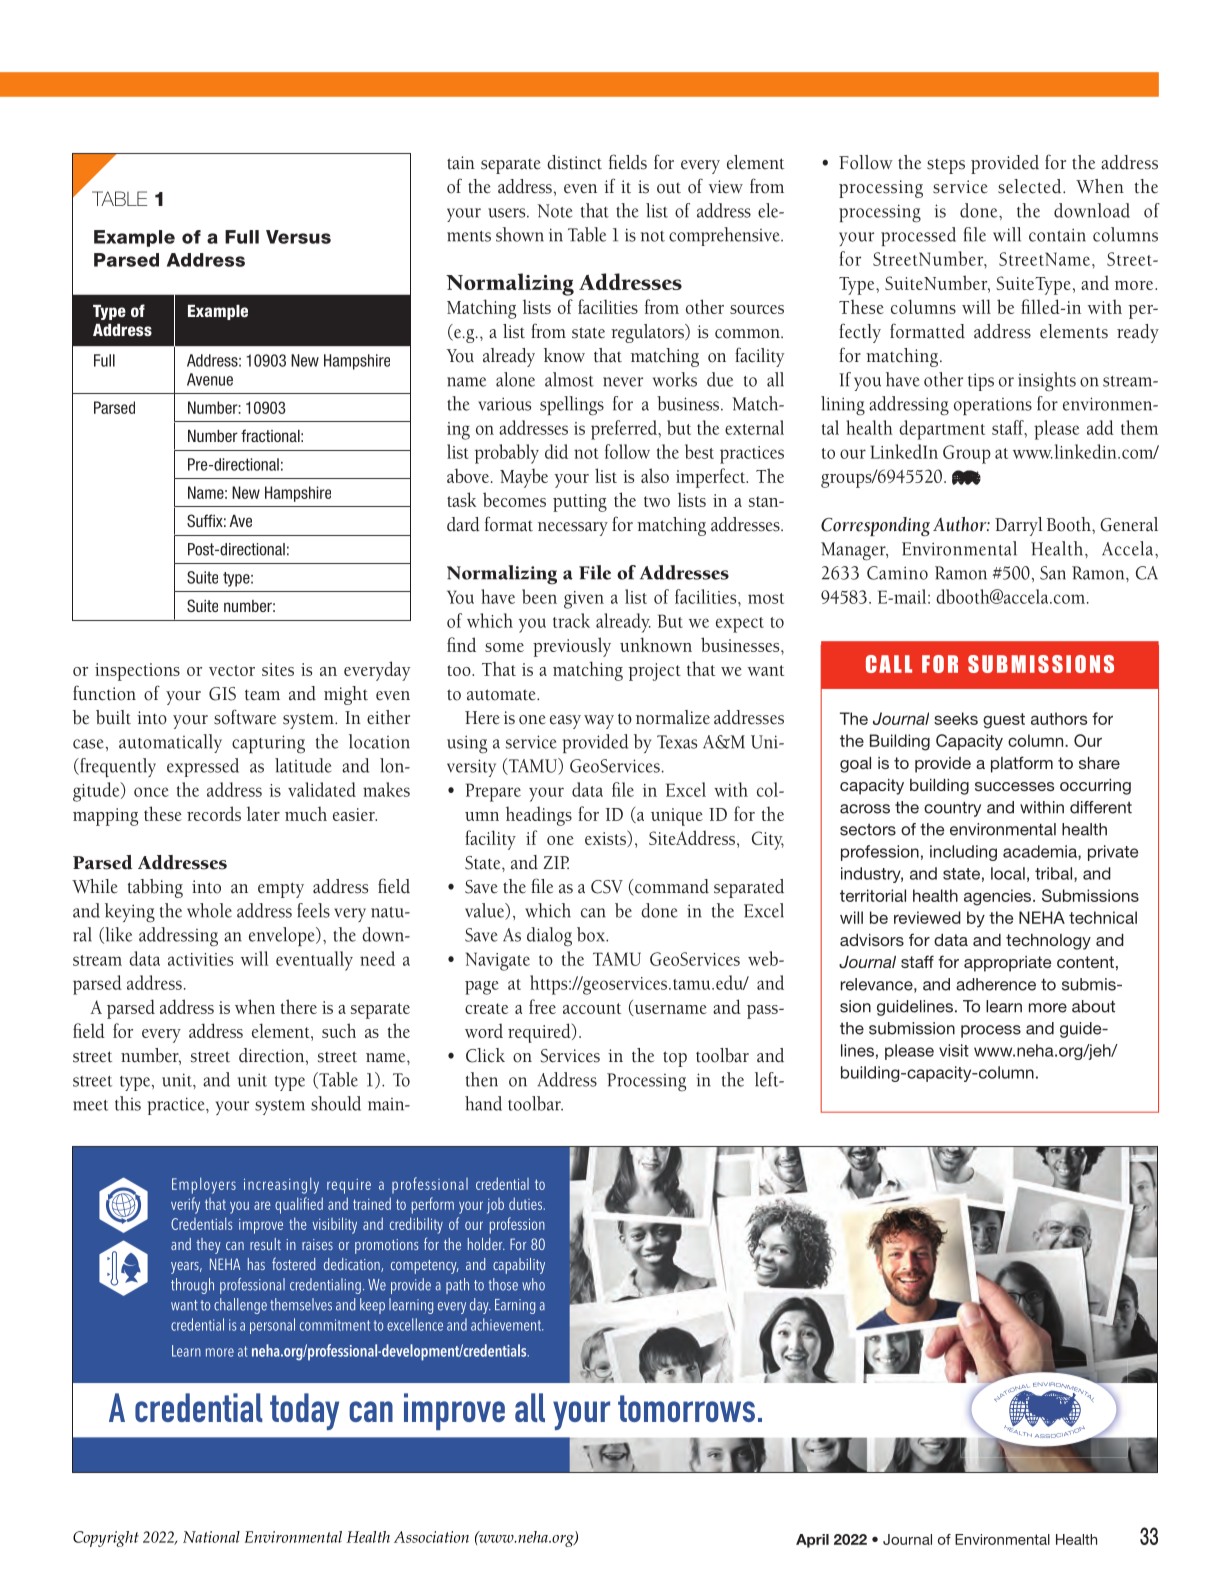 This document has height=1593, width=1231. I want to click on National, so click(211, 1537).
